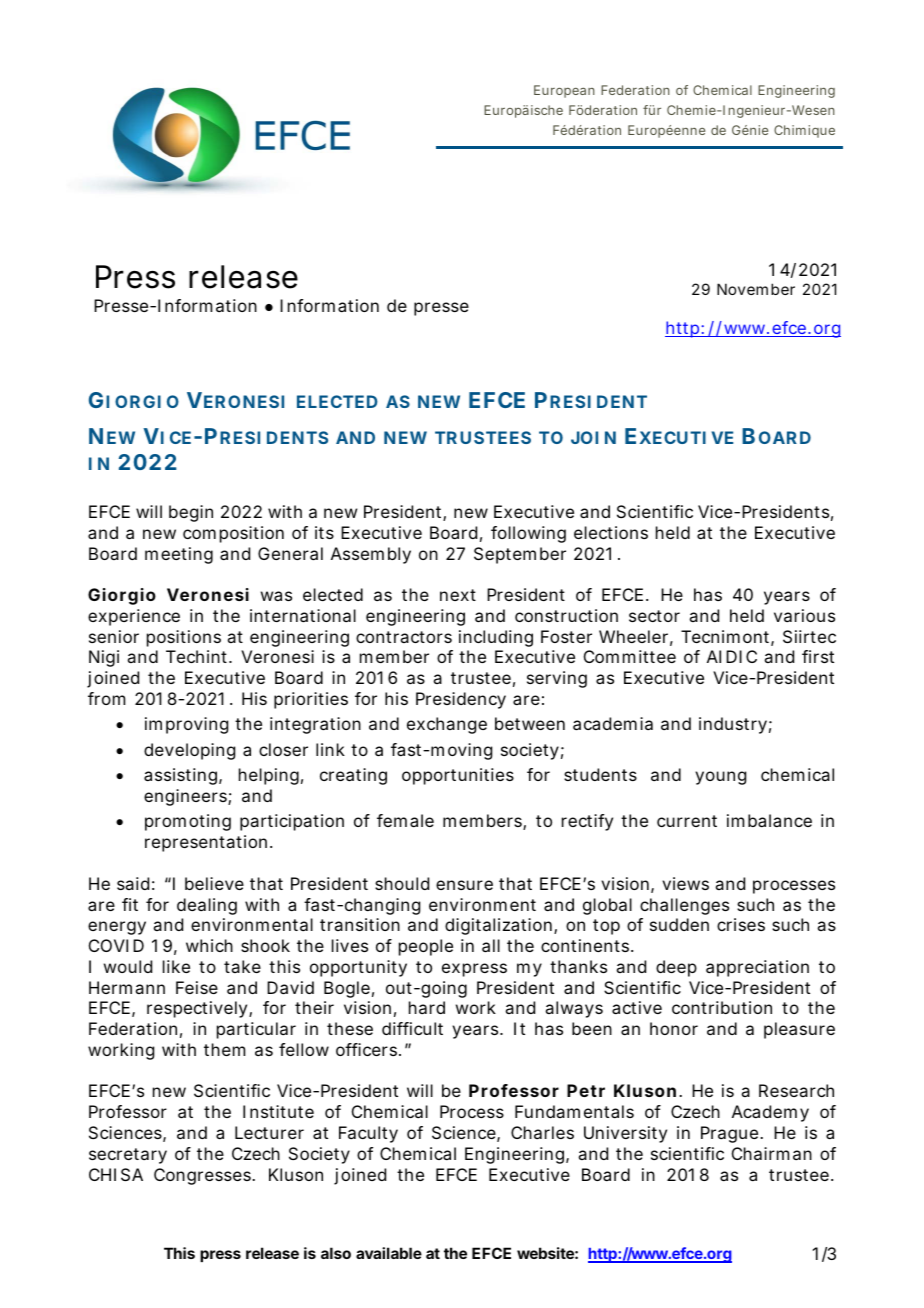 This screenshot has height=1308, width=924. What do you see at coordinates (685, 883) in the screenshot?
I see `views` at bounding box center [685, 883].
